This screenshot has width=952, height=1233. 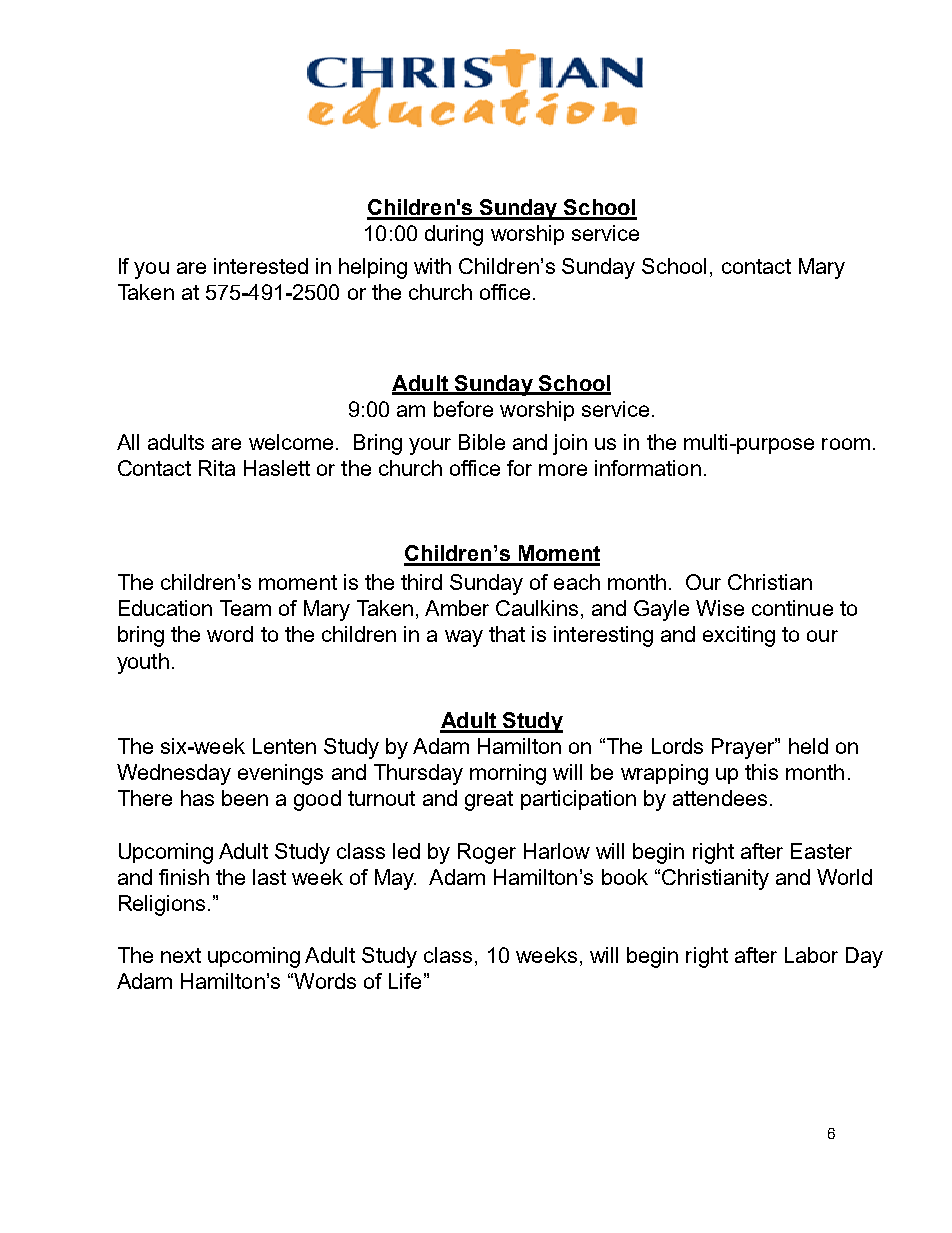 I want to click on Amber, so click(x=457, y=608).
